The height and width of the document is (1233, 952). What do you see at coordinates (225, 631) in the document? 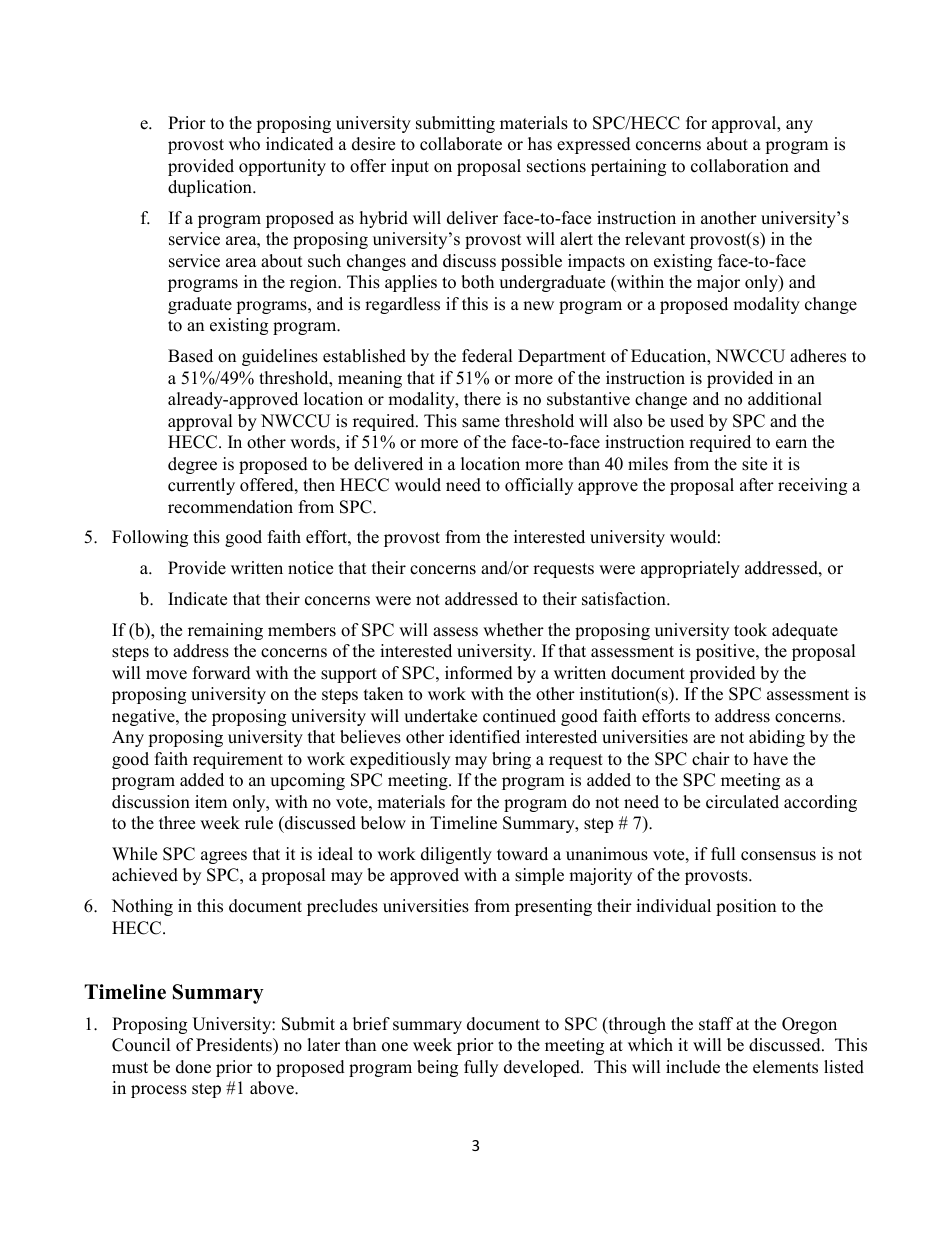
I see `remaining` at bounding box center [225, 631].
